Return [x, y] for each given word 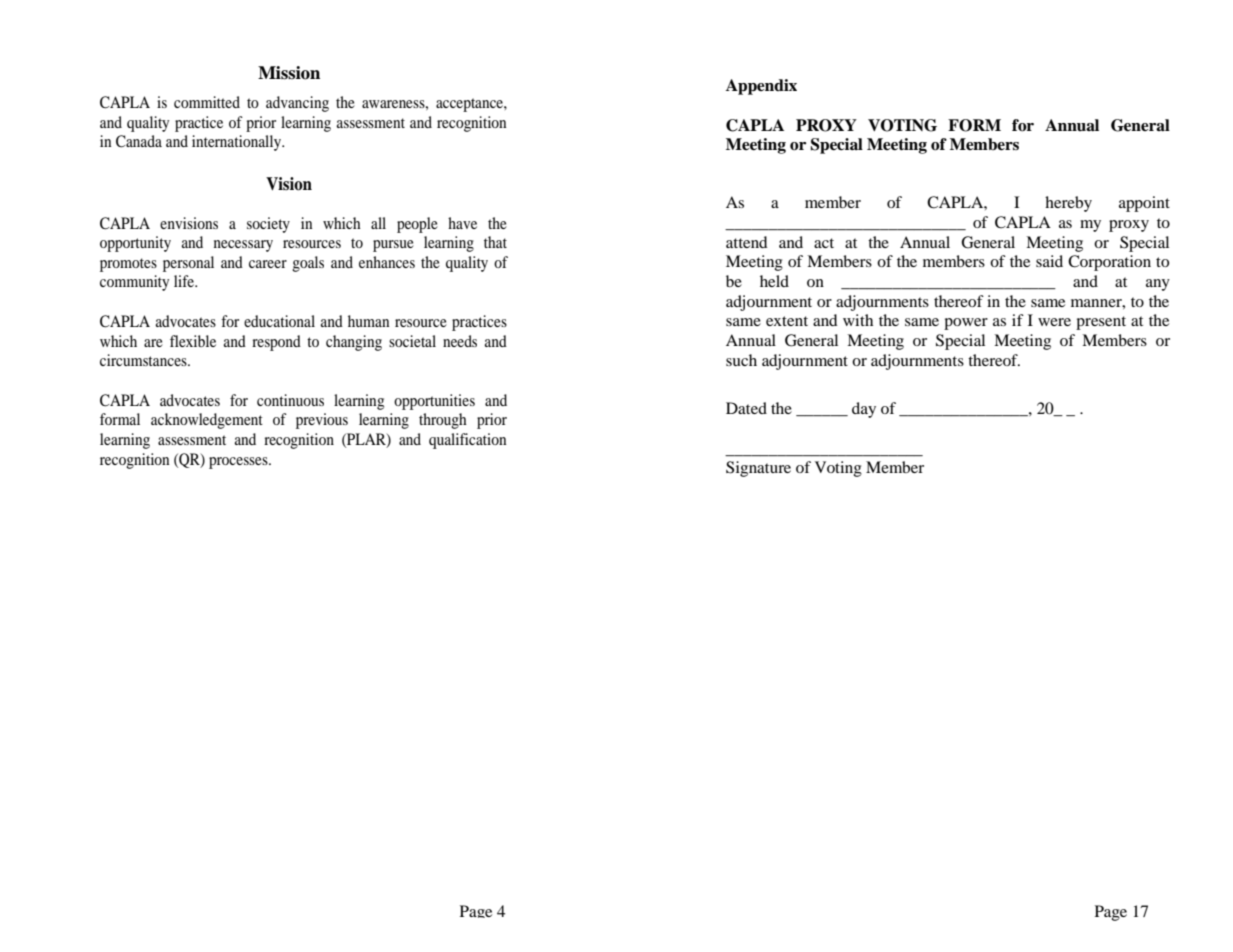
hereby [1068, 204]
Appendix [761, 87]
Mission [289, 73]
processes [239, 463]
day [864, 410]
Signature [758, 469]
